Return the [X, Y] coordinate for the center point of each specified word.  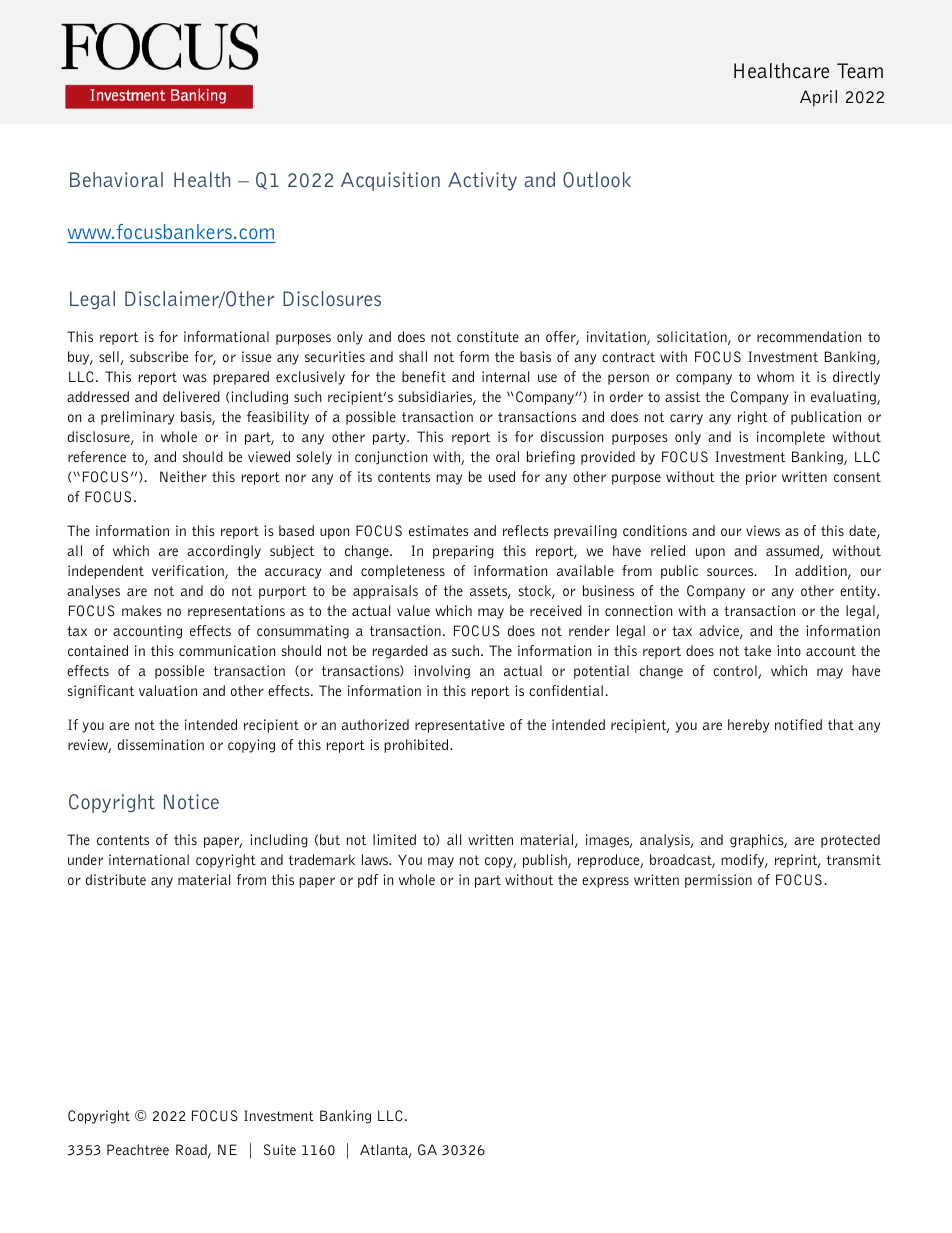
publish [546, 861]
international [149, 859]
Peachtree [138, 1149]
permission [718, 881]
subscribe [159, 356]
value [413, 610]
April [818, 98]
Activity [482, 181]
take [757, 650]
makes [142, 610]
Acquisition [390, 181]
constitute [488, 336]
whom [775, 376]
